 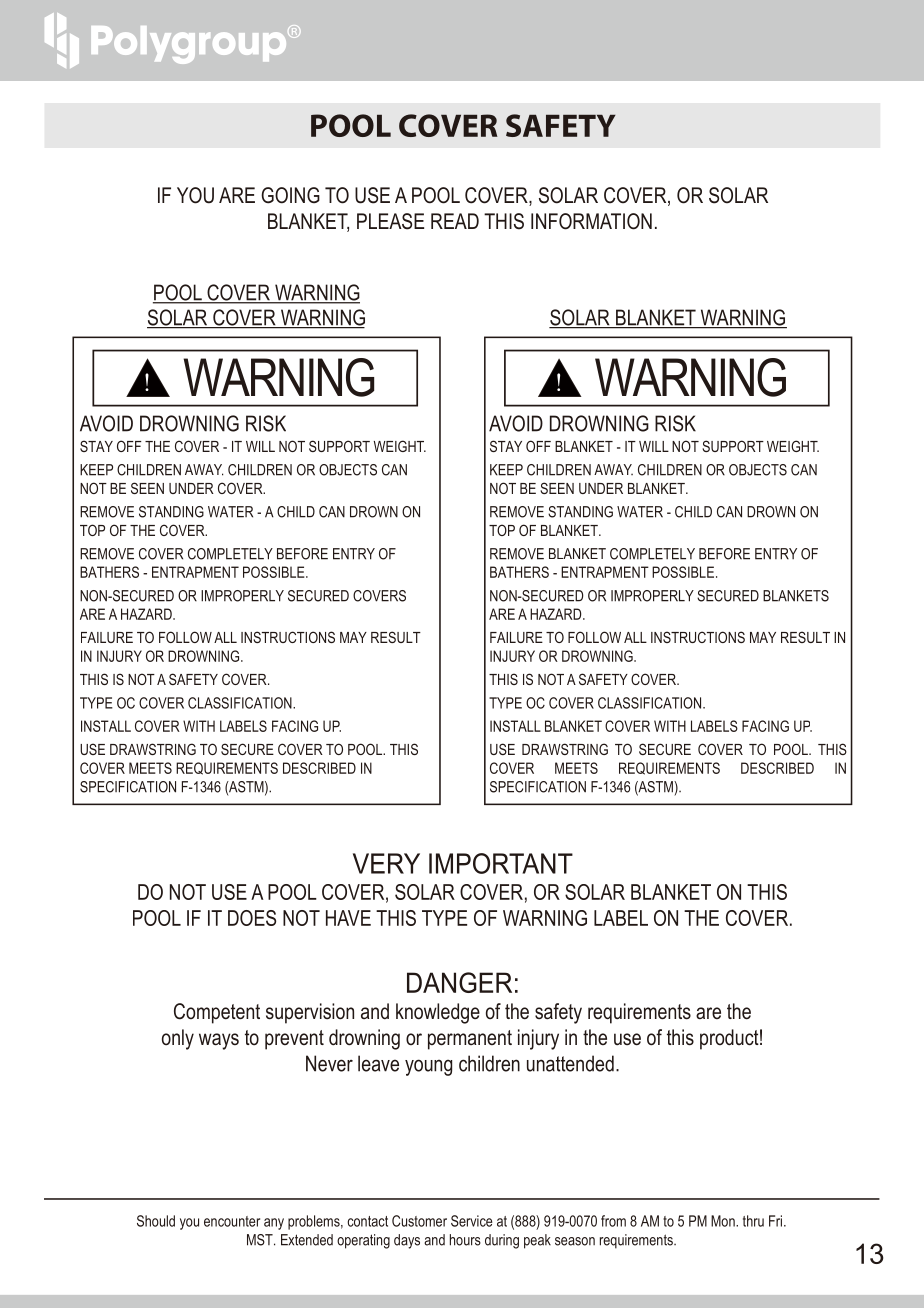 I want to click on encounter, so click(x=232, y=1221).
